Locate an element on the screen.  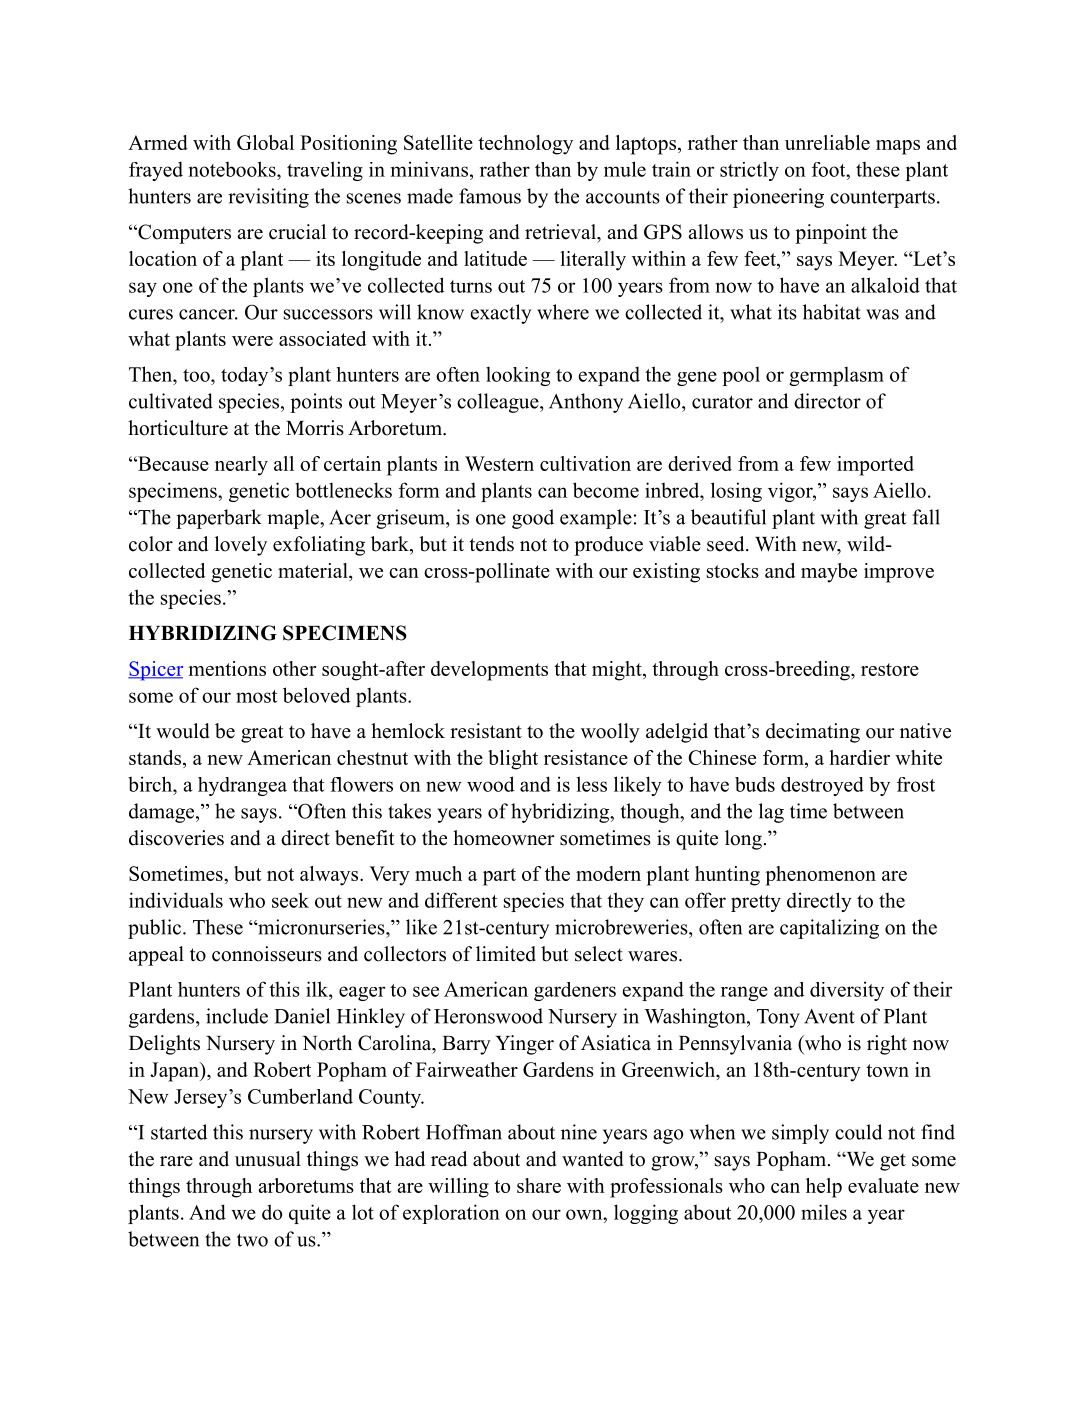
restore is located at coordinates (890, 669).
